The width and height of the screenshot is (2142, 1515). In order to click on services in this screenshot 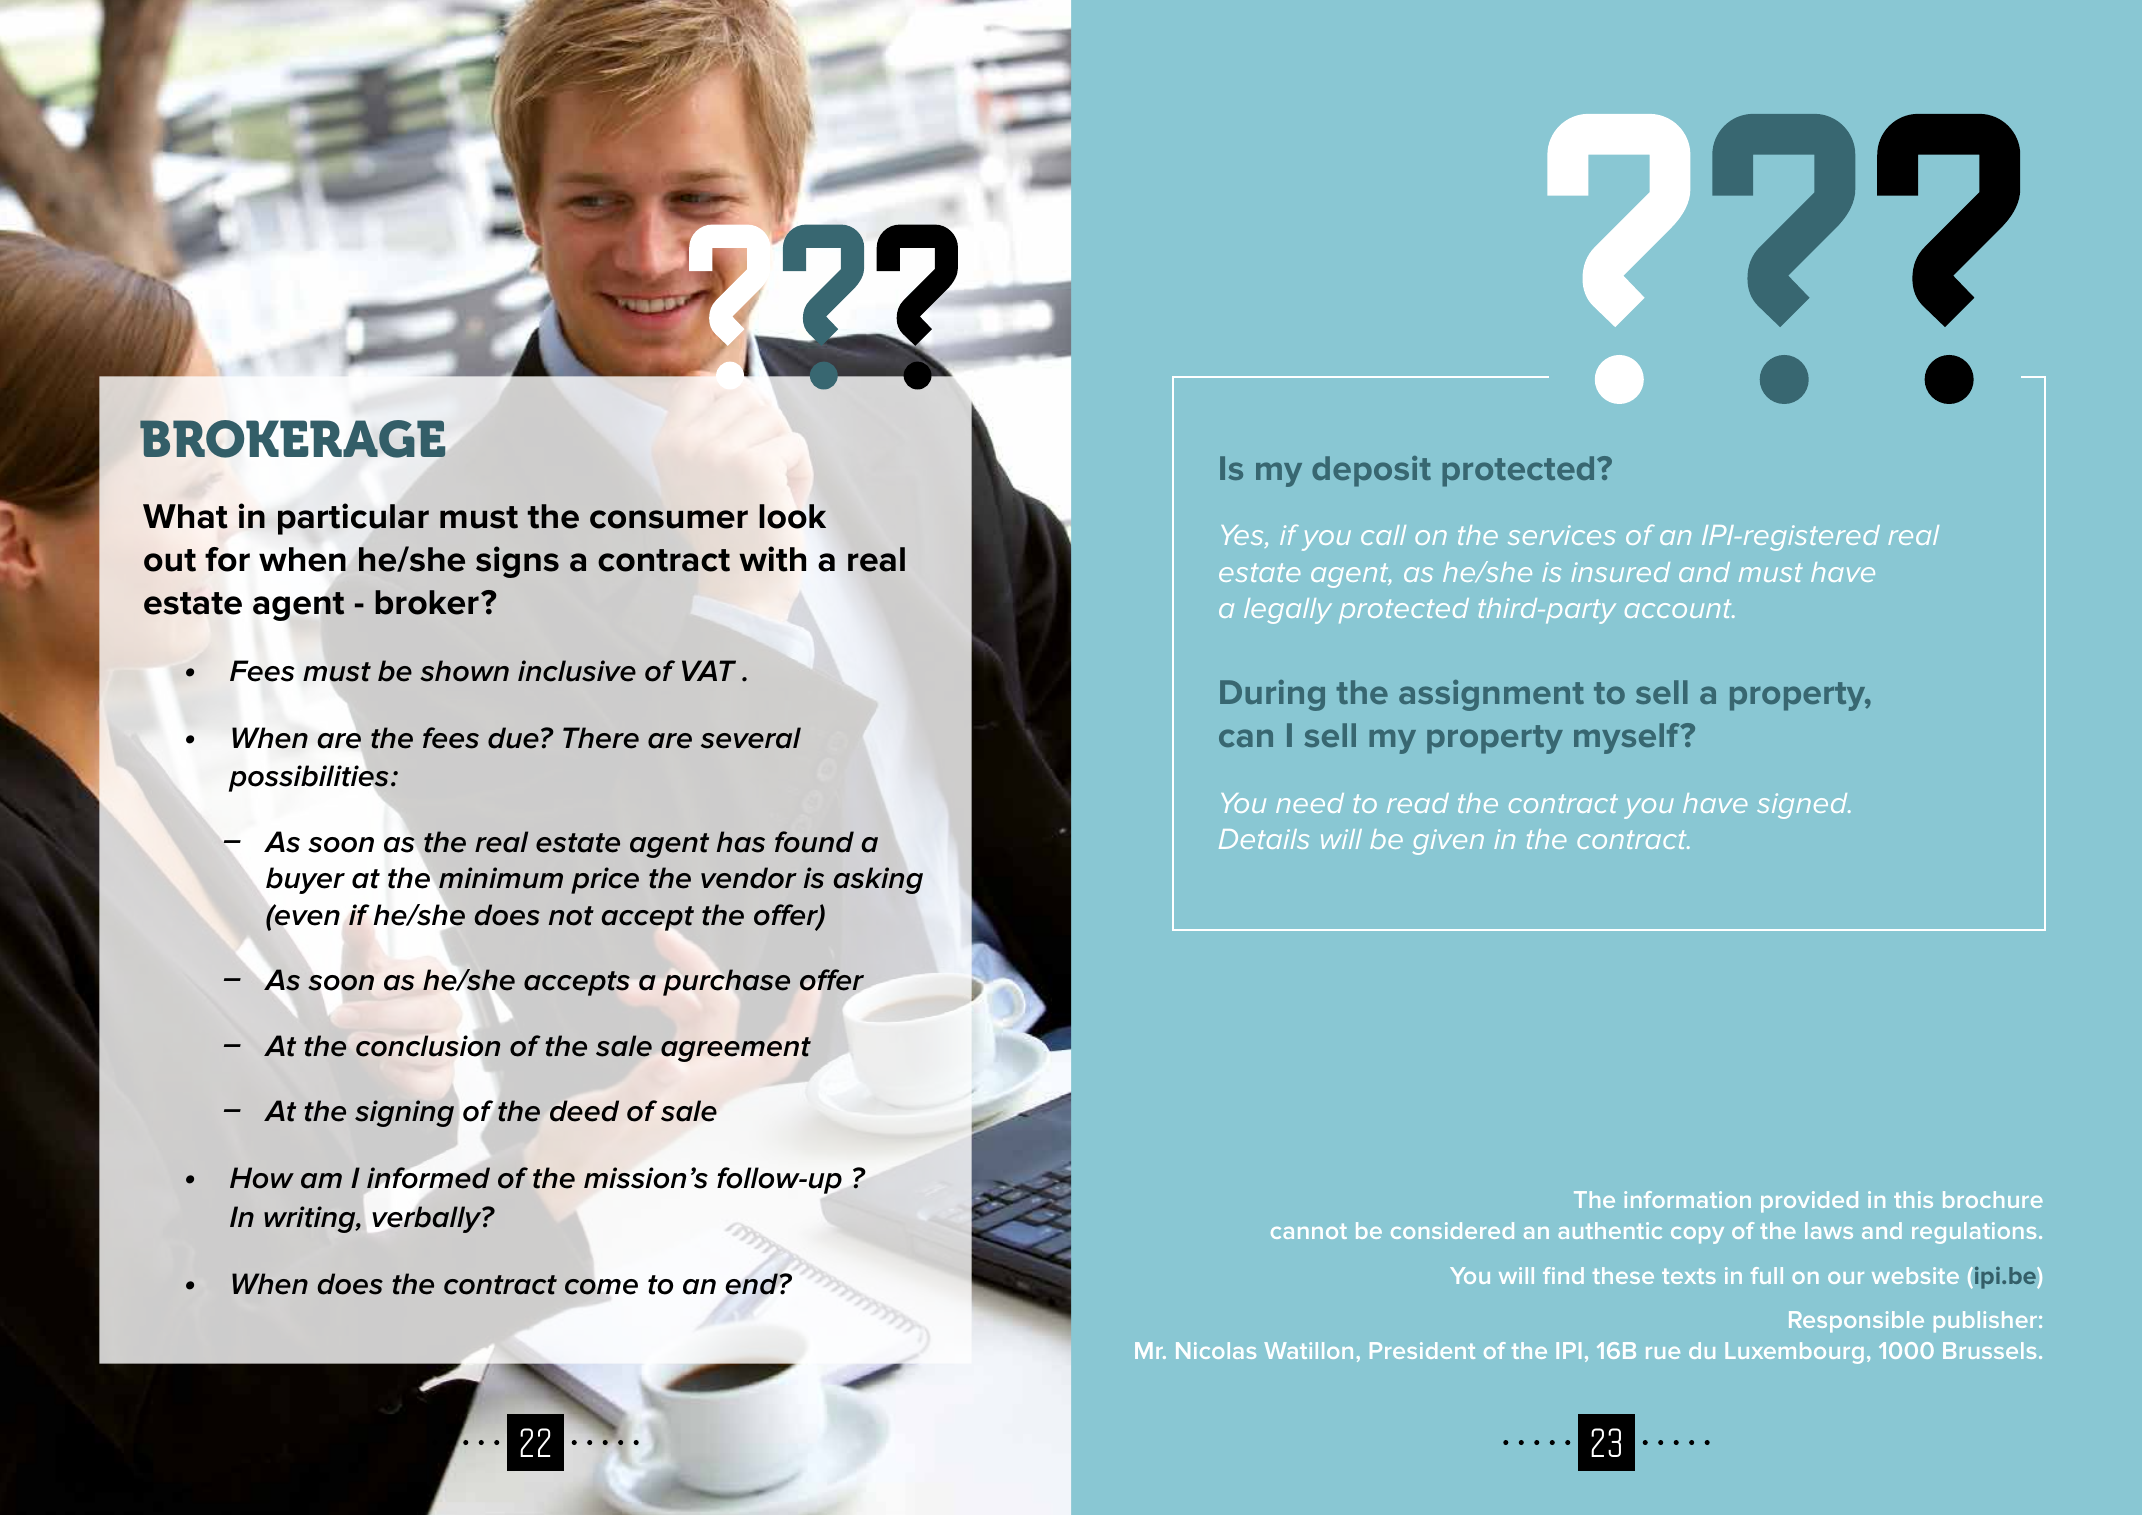, I will do `click(1562, 535)`.
